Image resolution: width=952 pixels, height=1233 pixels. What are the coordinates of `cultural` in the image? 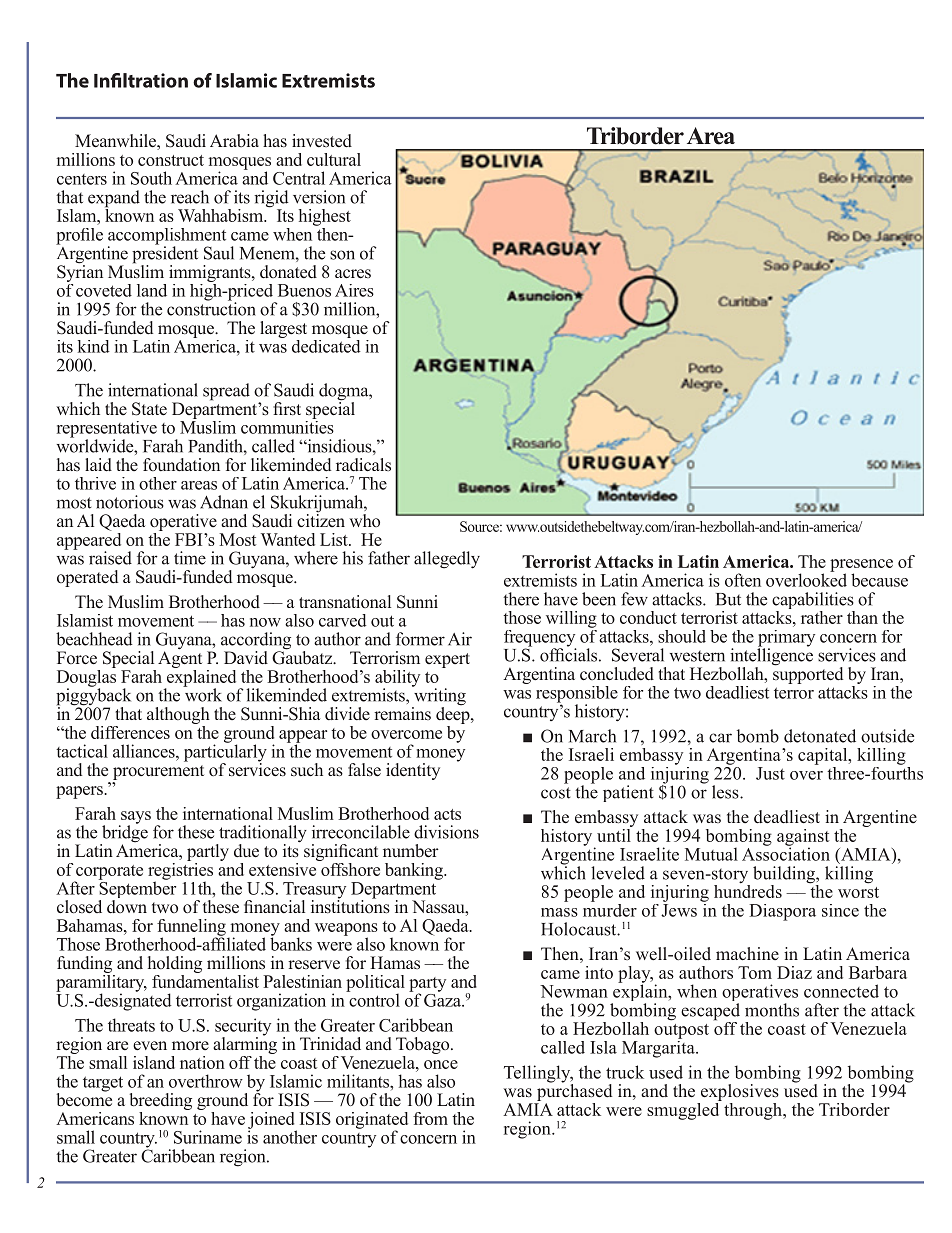 It's located at (334, 159).
